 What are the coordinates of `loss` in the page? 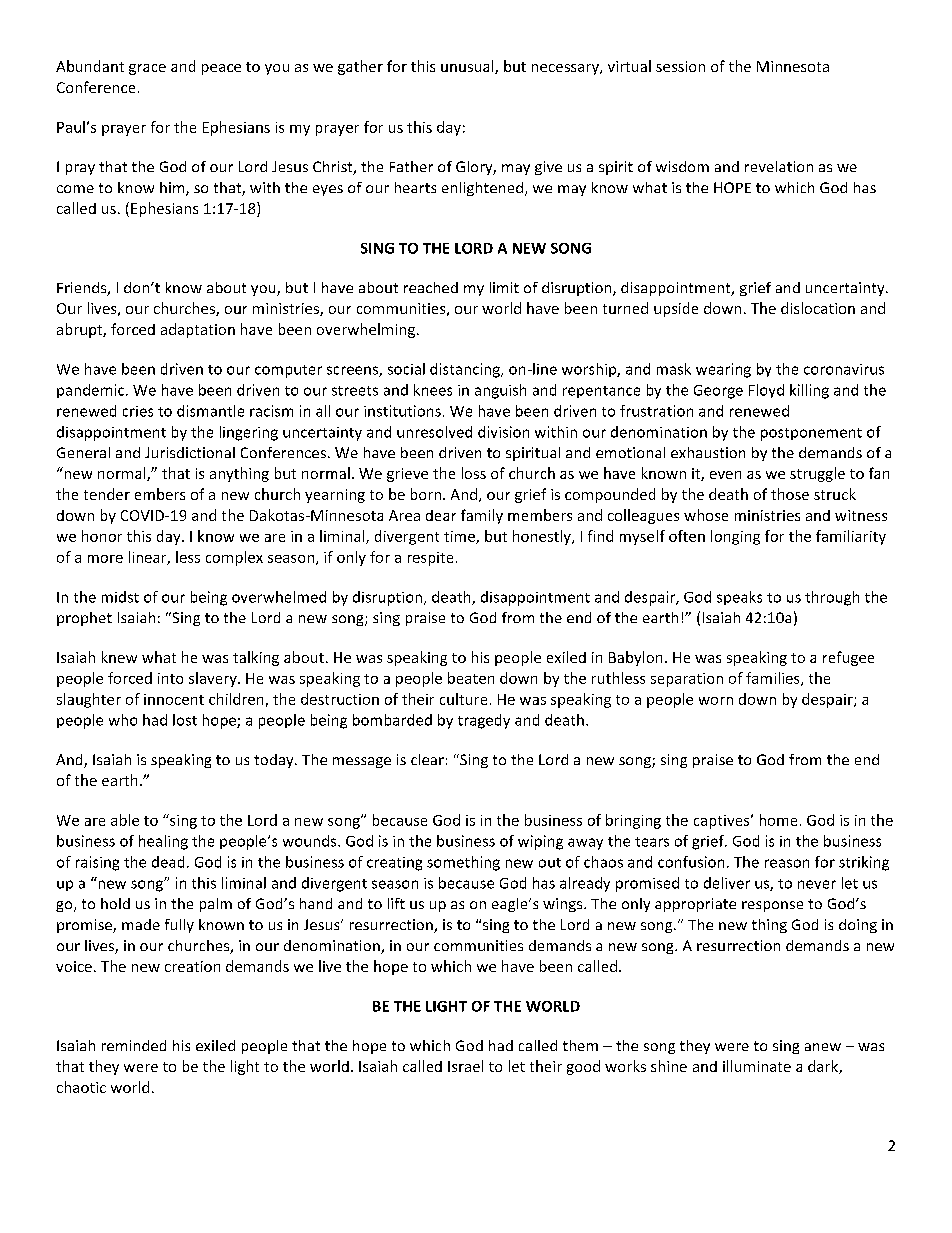 It's located at (474, 473).
